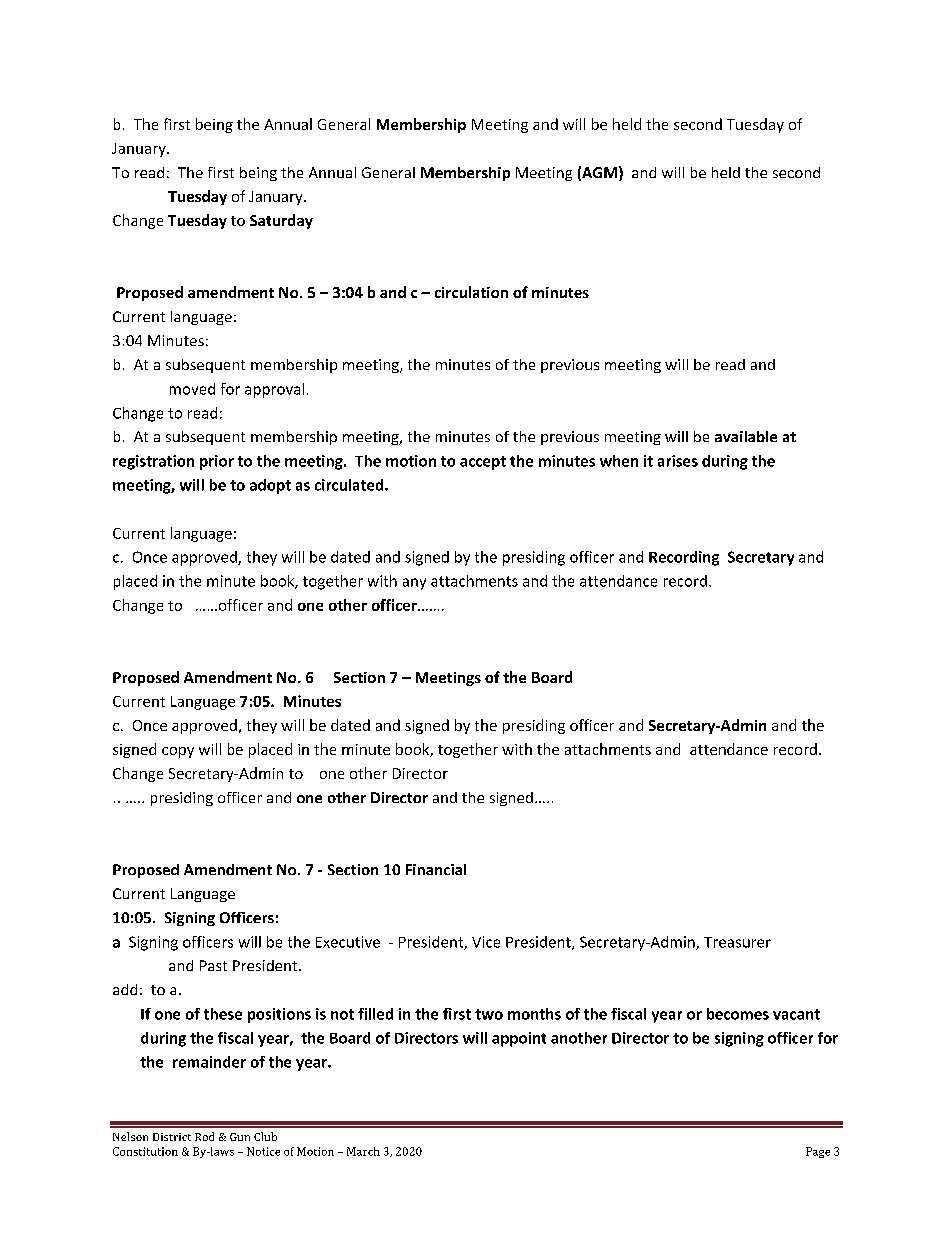  I want to click on copy, so click(178, 752).
